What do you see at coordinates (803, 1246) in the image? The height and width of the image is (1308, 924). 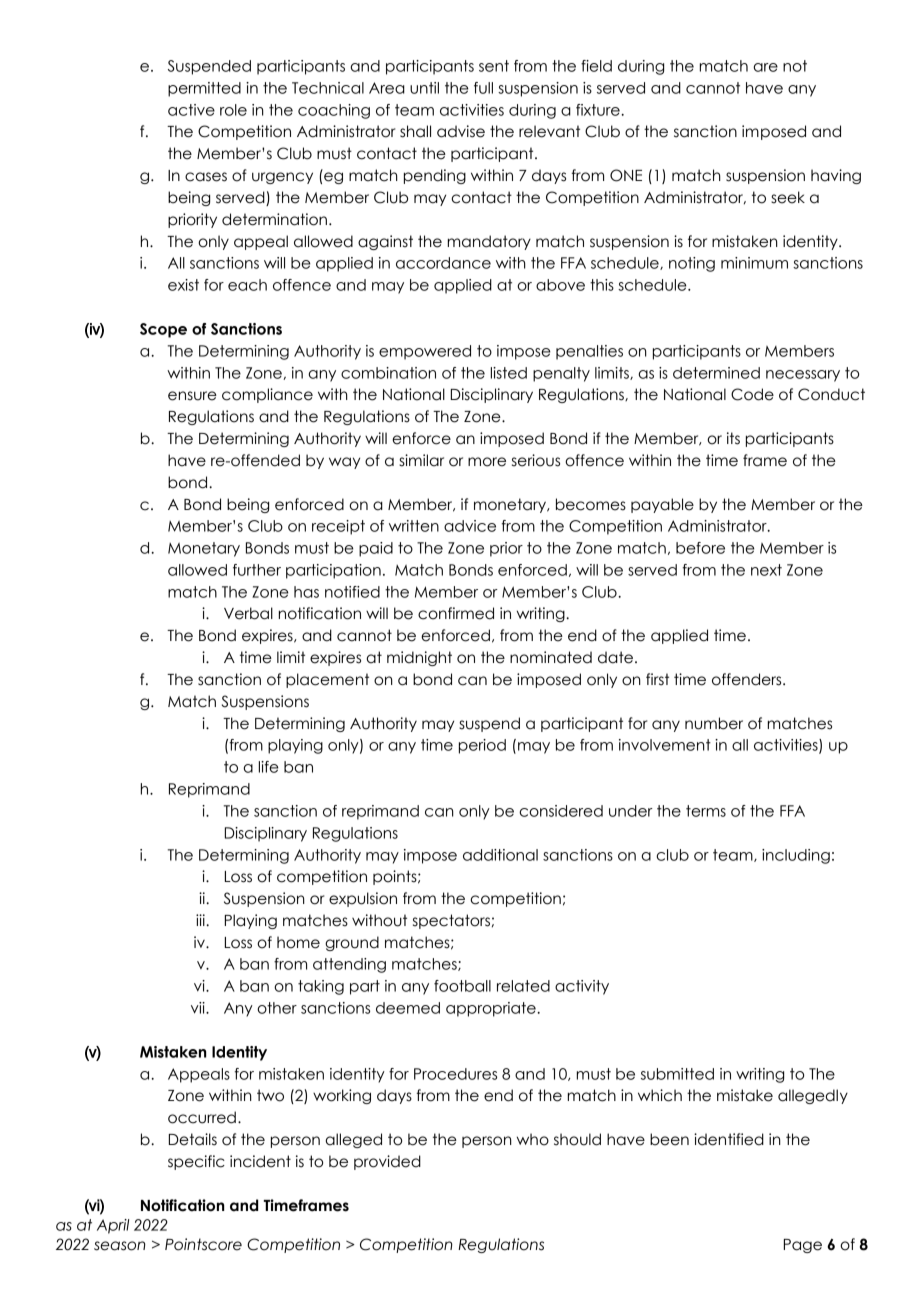 I see `Page` at bounding box center [803, 1246].
